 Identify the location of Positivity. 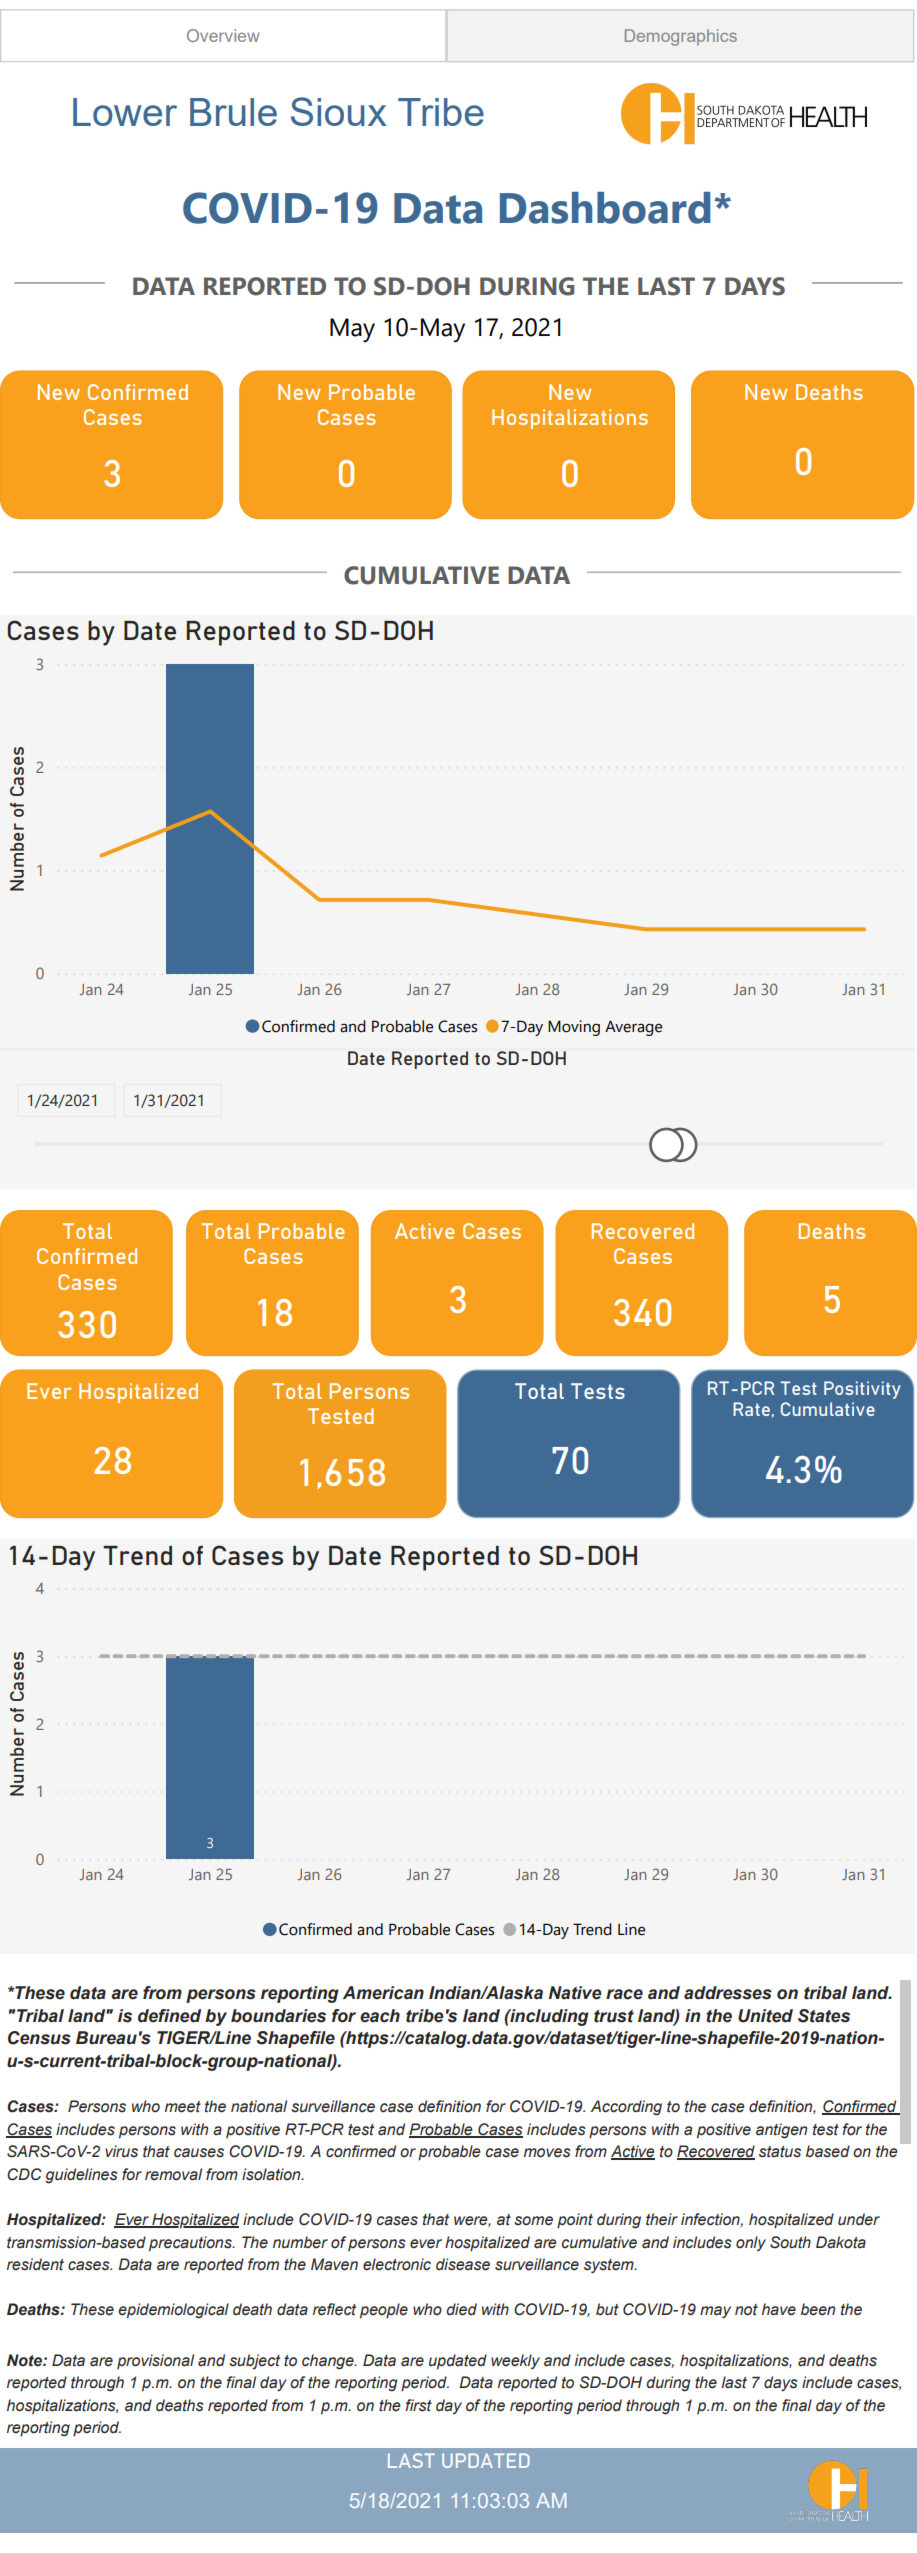
(862, 1390).
